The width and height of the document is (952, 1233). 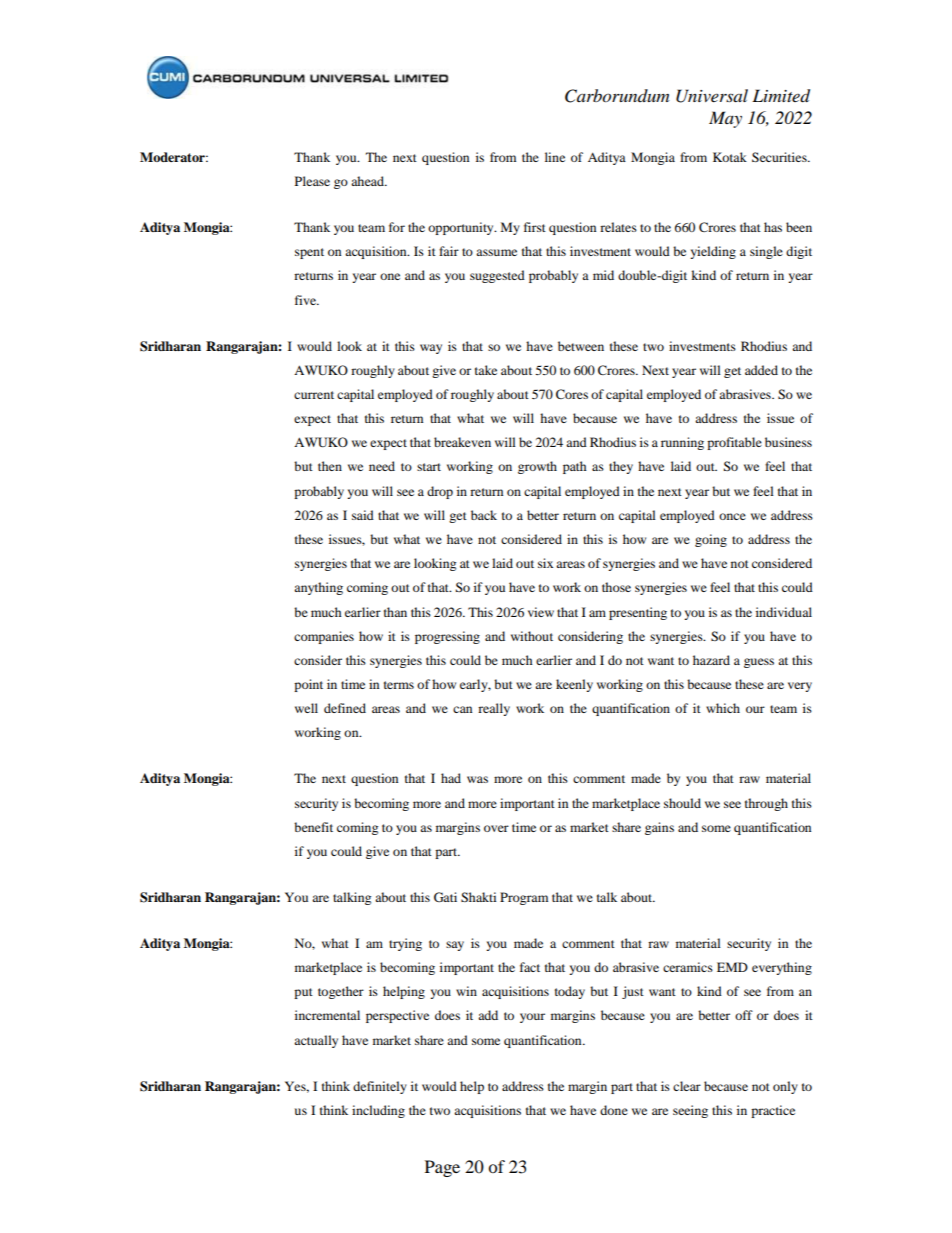 I want to click on Page, so click(x=442, y=1168).
